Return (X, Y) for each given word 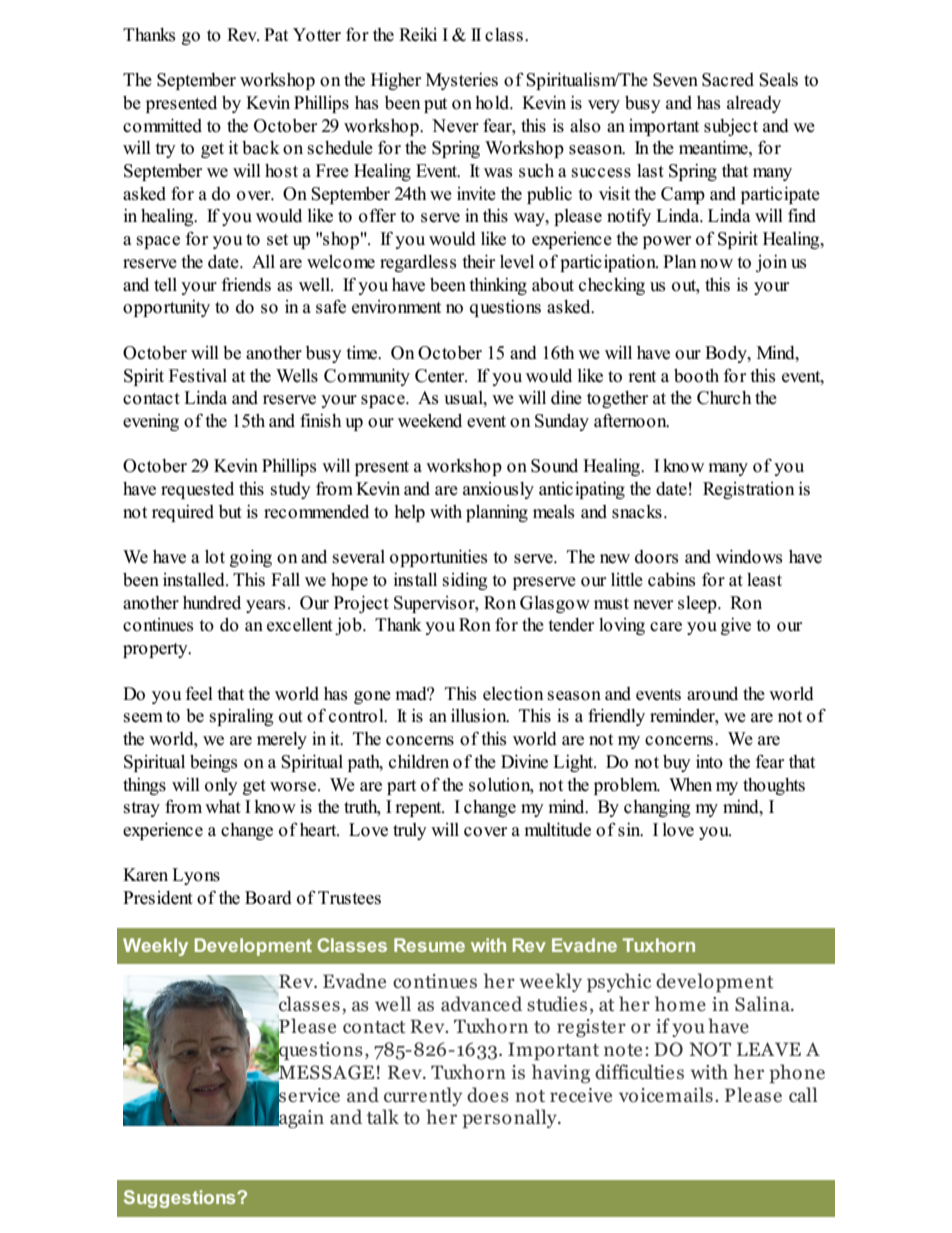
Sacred (728, 80)
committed (162, 125)
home (680, 1004)
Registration (749, 490)
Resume (429, 945)
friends (246, 284)
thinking (498, 286)
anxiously (498, 490)
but (230, 512)
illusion (480, 716)
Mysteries (462, 81)
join (771, 263)
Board (268, 898)
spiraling (241, 717)
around (712, 694)
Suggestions (181, 1199)
